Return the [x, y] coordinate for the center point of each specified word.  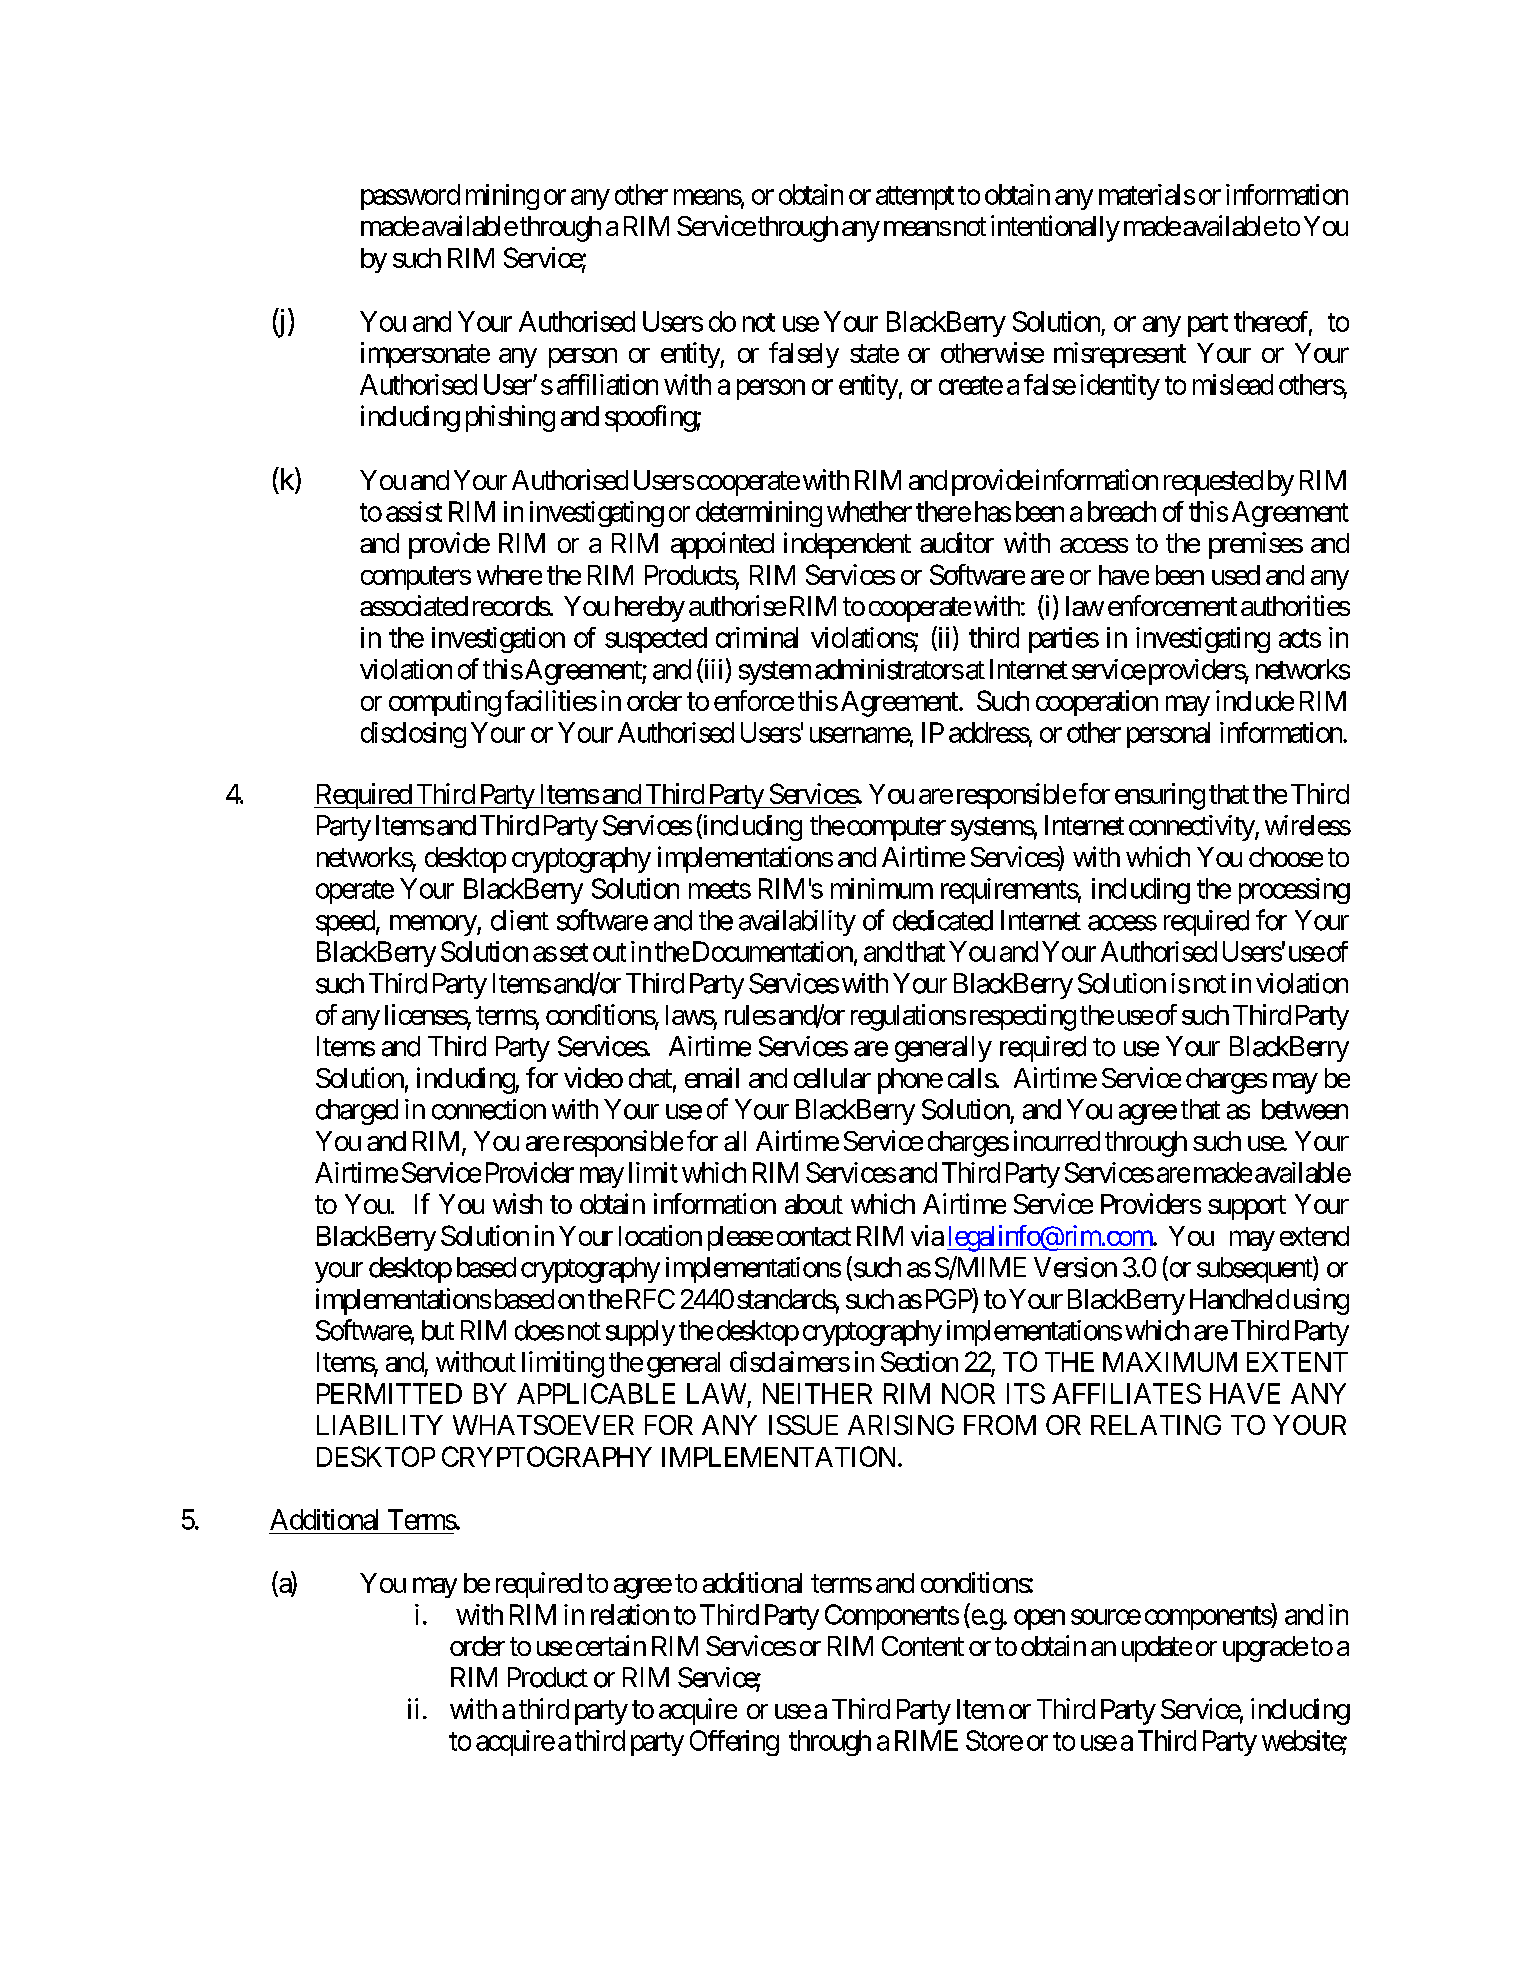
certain [611, 1645]
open [1039, 1619]
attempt [915, 198]
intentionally [1055, 228]
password [410, 197]
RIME [926, 1740]
